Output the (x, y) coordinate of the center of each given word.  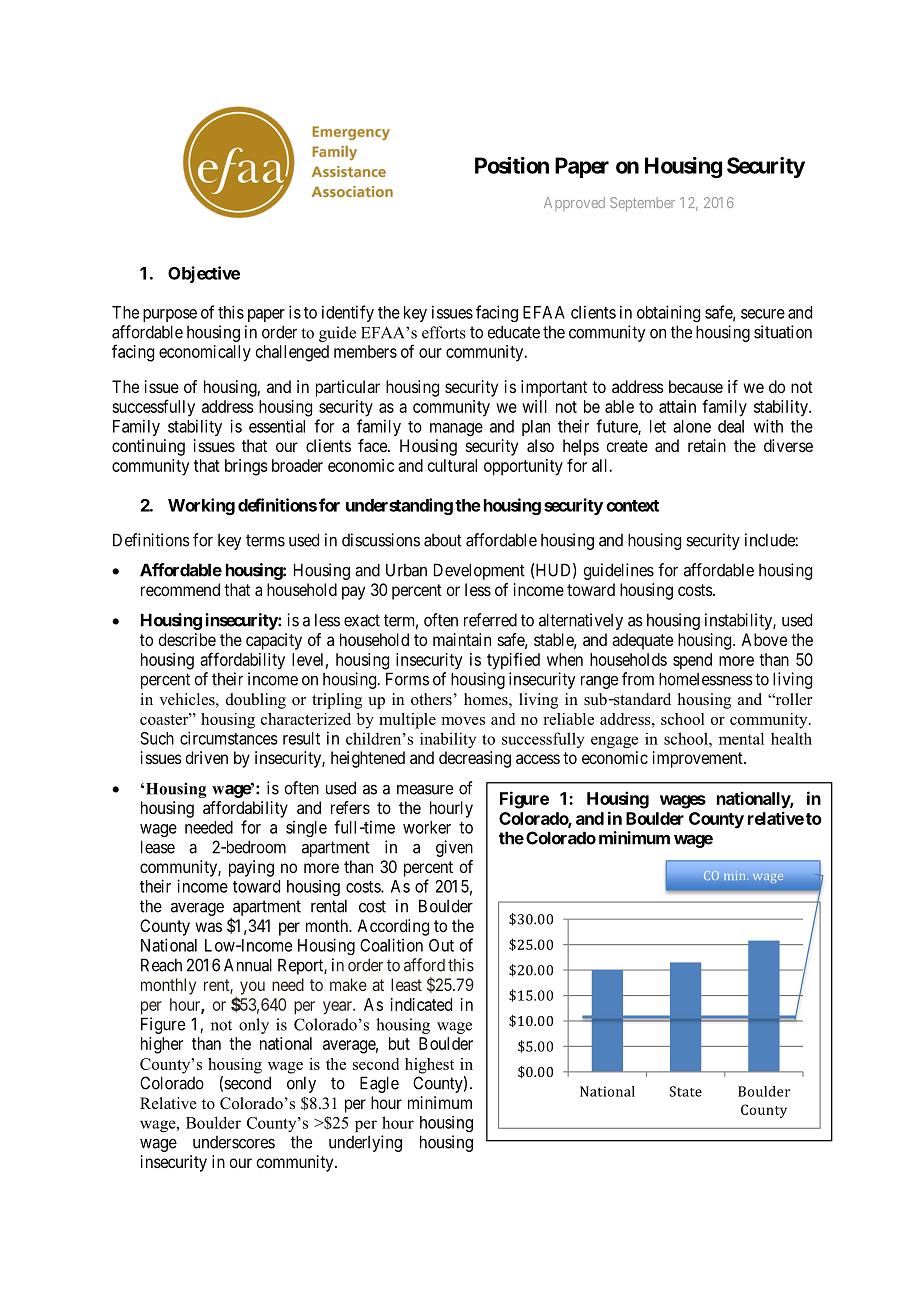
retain (707, 445)
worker (427, 827)
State (686, 1091)
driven (207, 757)
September (642, 204)
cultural (452, 465)
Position (512, 165)
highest (429, 1066)
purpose (170, 315)
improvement (699, 759)
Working (201, 506)
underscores (234, 1142)
